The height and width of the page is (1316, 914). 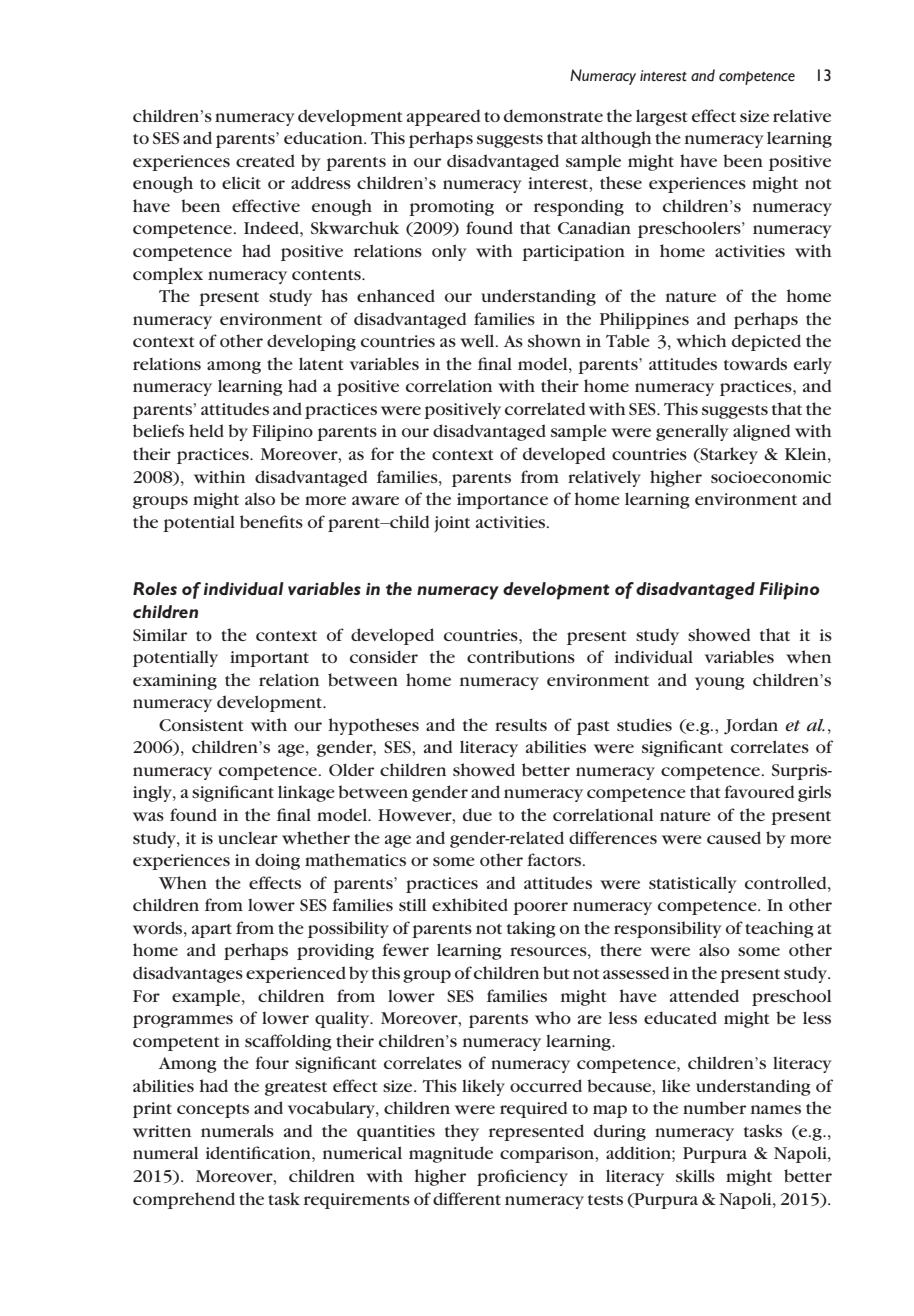 I want to click on results, so click(x=521, y=724).
